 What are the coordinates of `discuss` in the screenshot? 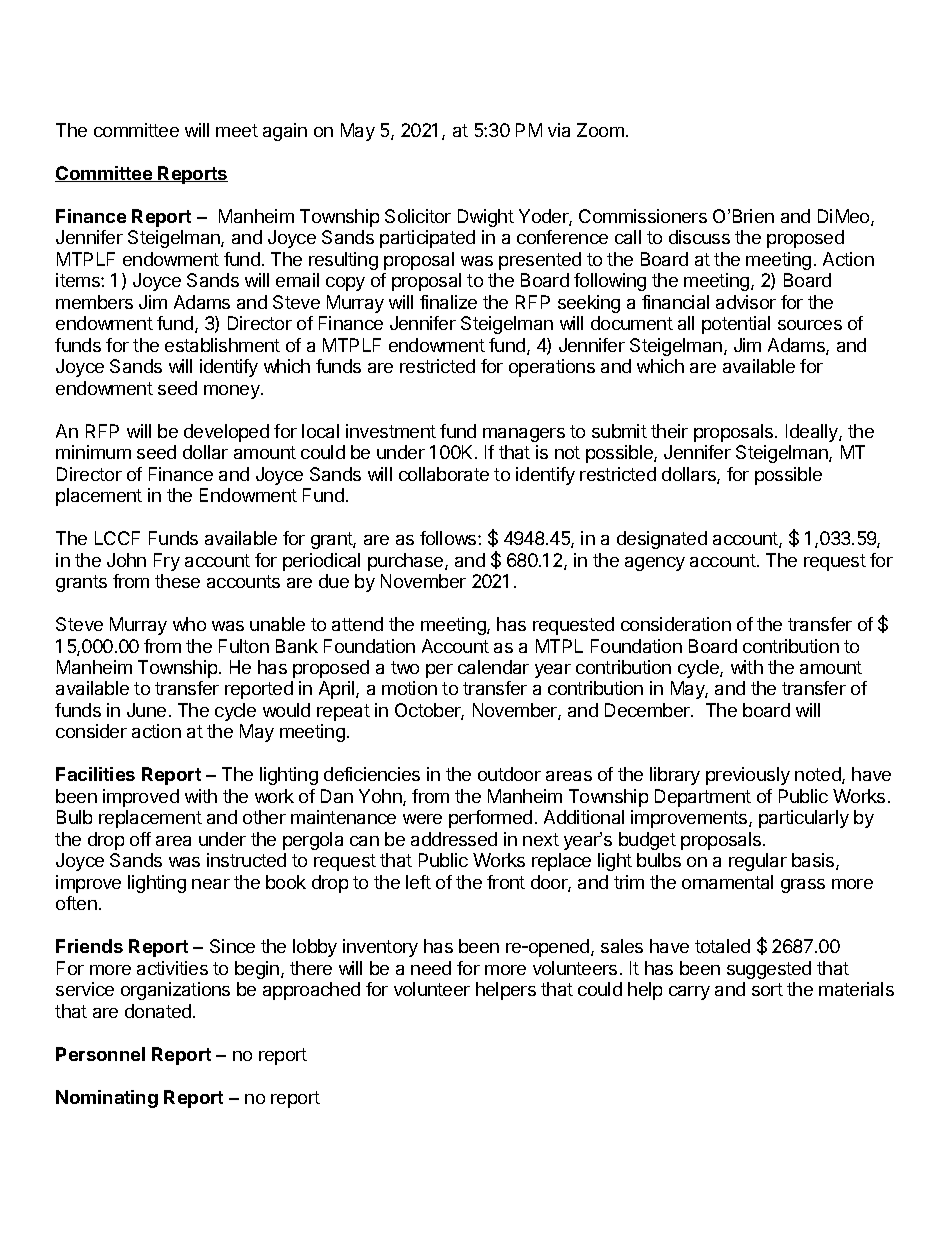 It's located at (699, 237).
